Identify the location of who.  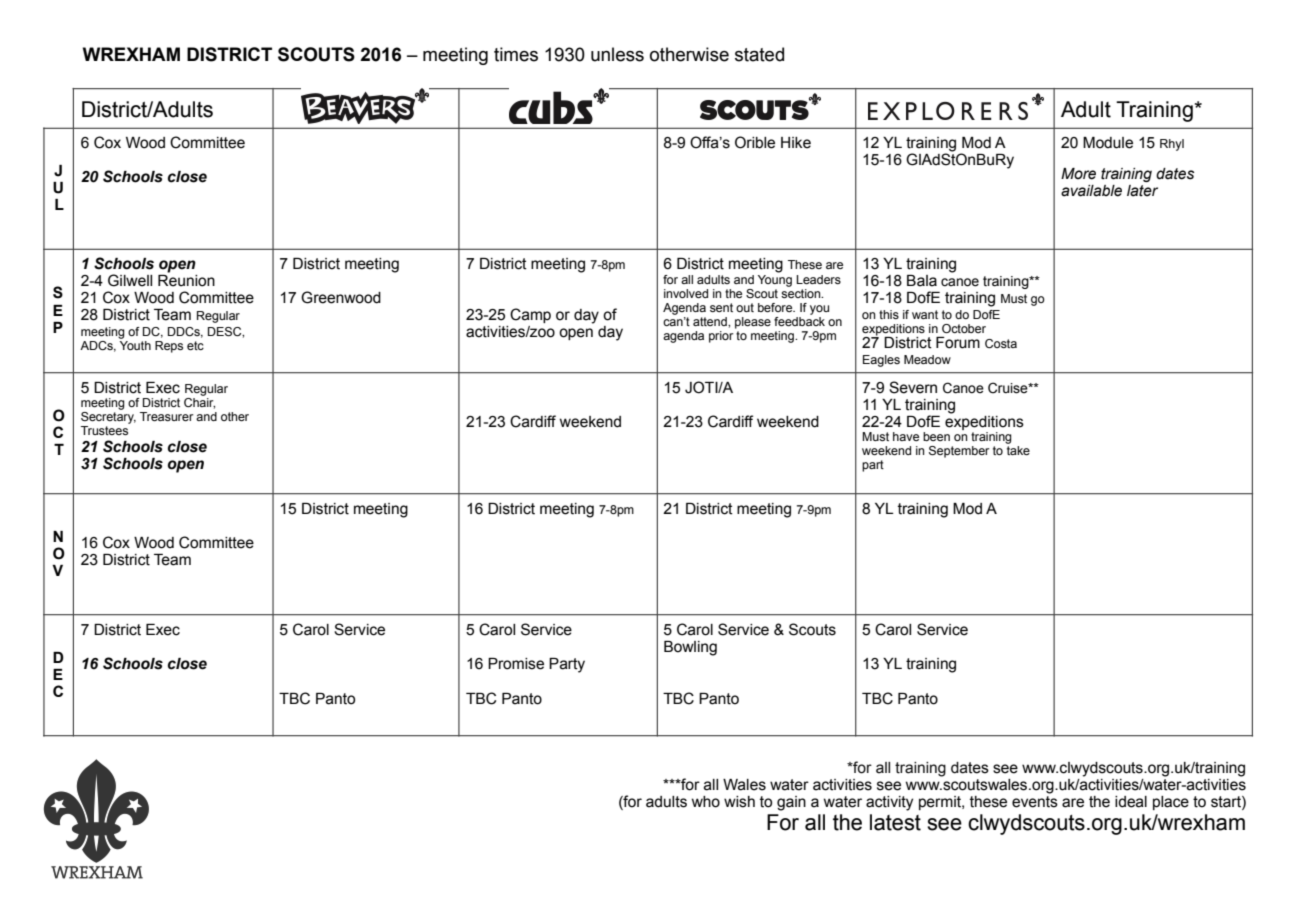
(705, 802).
